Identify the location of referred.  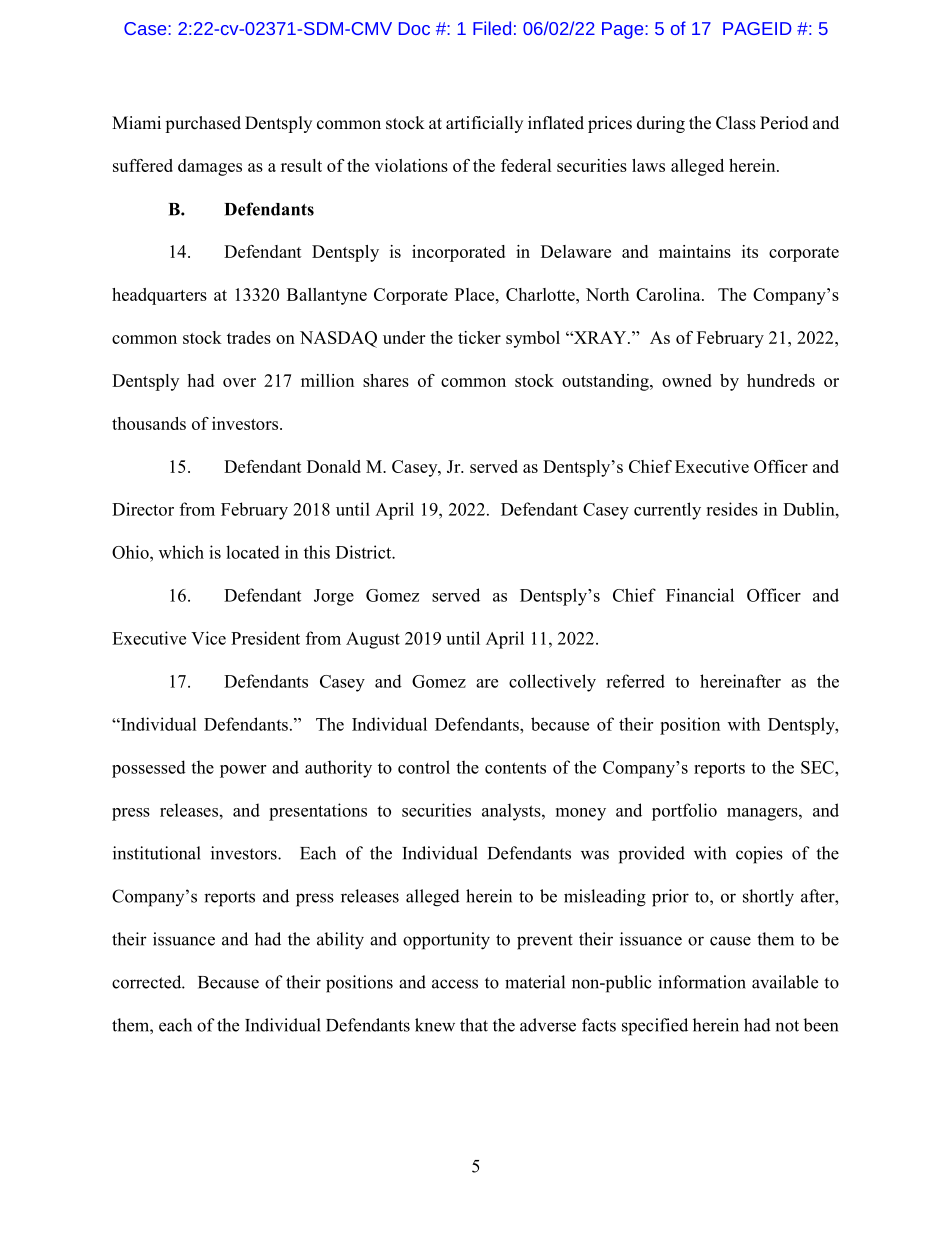
(635, 681).
